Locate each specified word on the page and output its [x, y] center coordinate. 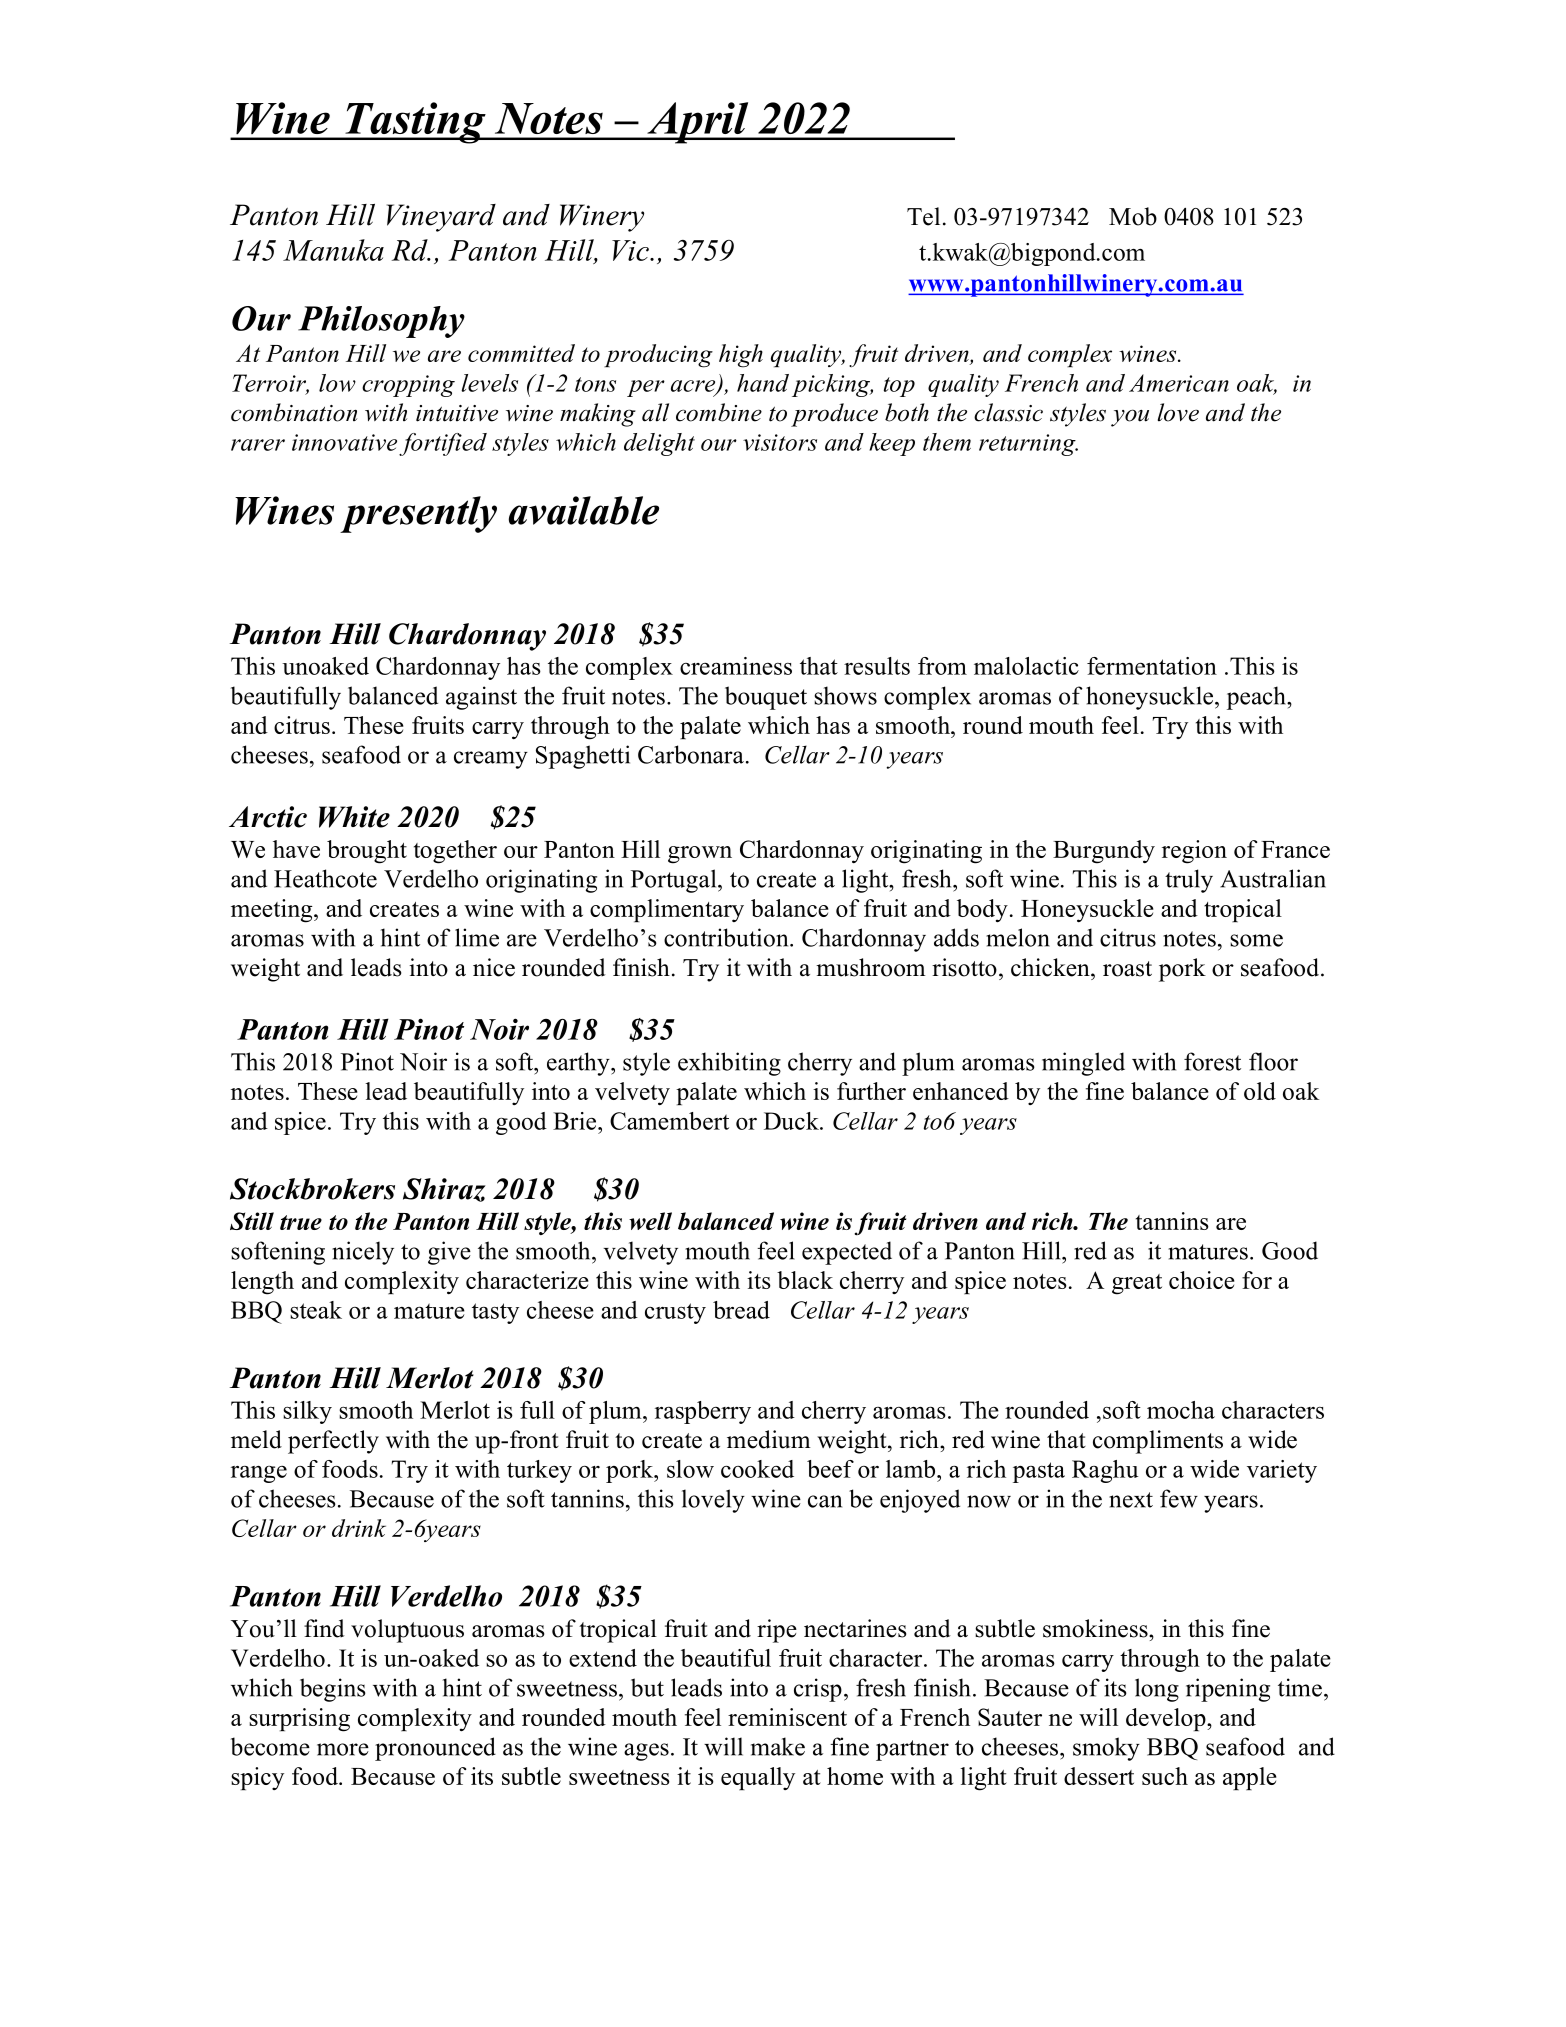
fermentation [1152, 666]
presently [418, 514]
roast [1127, 969]
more [343, 1749]
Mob [1133, 216]
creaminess [736, 666]
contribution [727, 937]
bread [741, 1310]
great [1137, 1284]
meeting [273, 911]
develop [1167, 1719]
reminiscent [787, 1717]
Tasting [415, 123]
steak [316, 1310]
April [698, 123]
